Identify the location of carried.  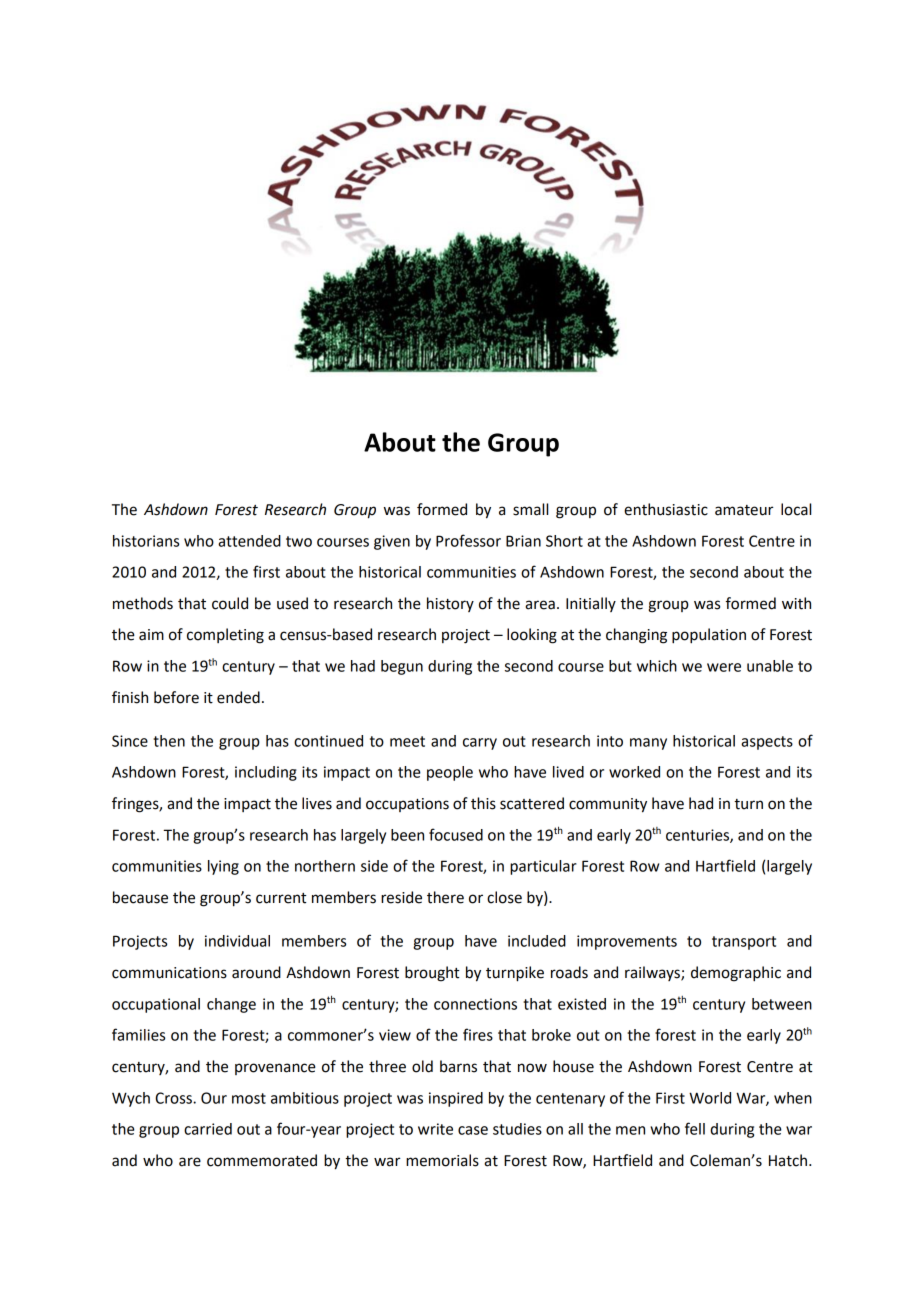
(208, 1129).
